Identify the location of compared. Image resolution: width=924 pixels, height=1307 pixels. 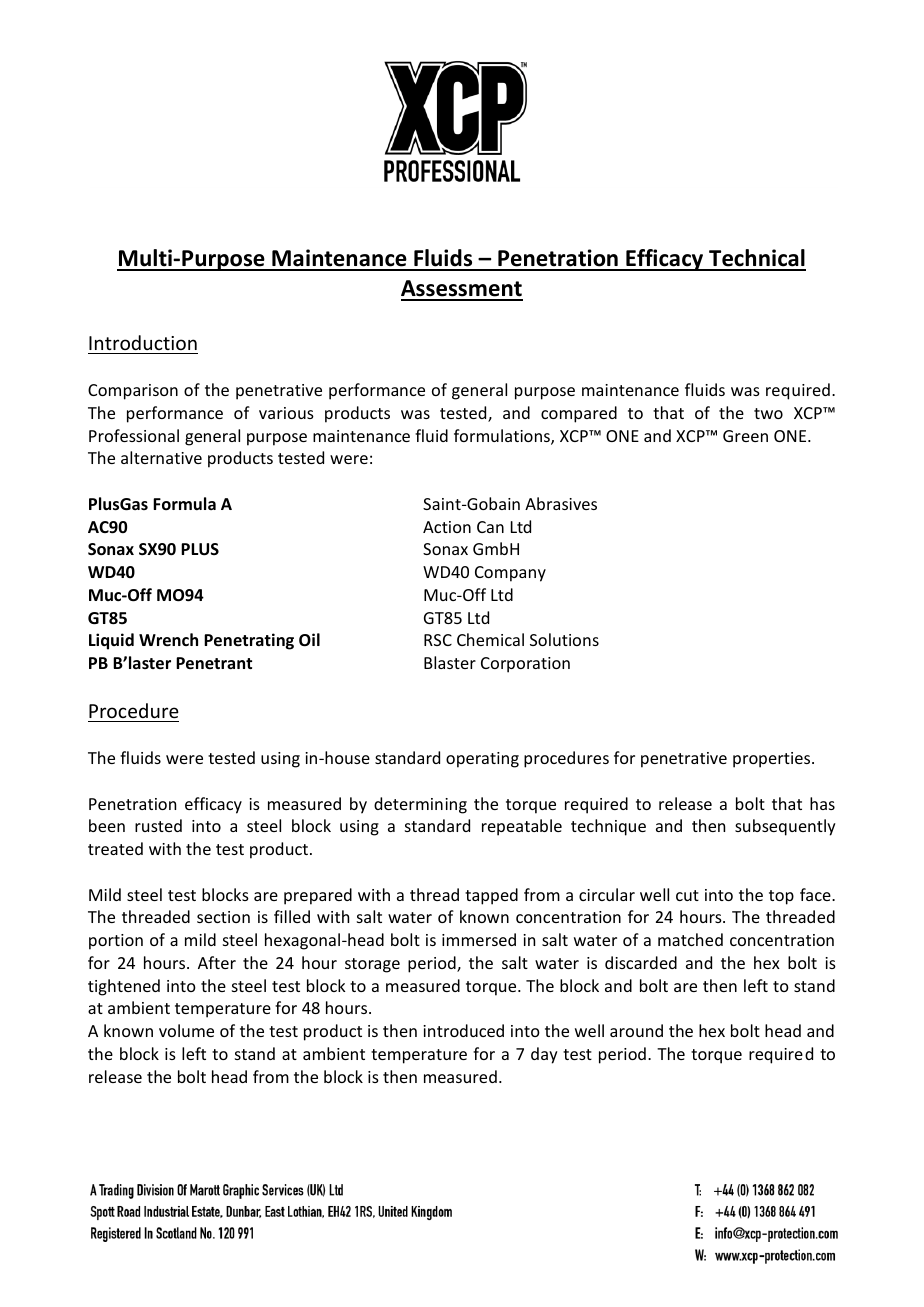
(579, 414).
